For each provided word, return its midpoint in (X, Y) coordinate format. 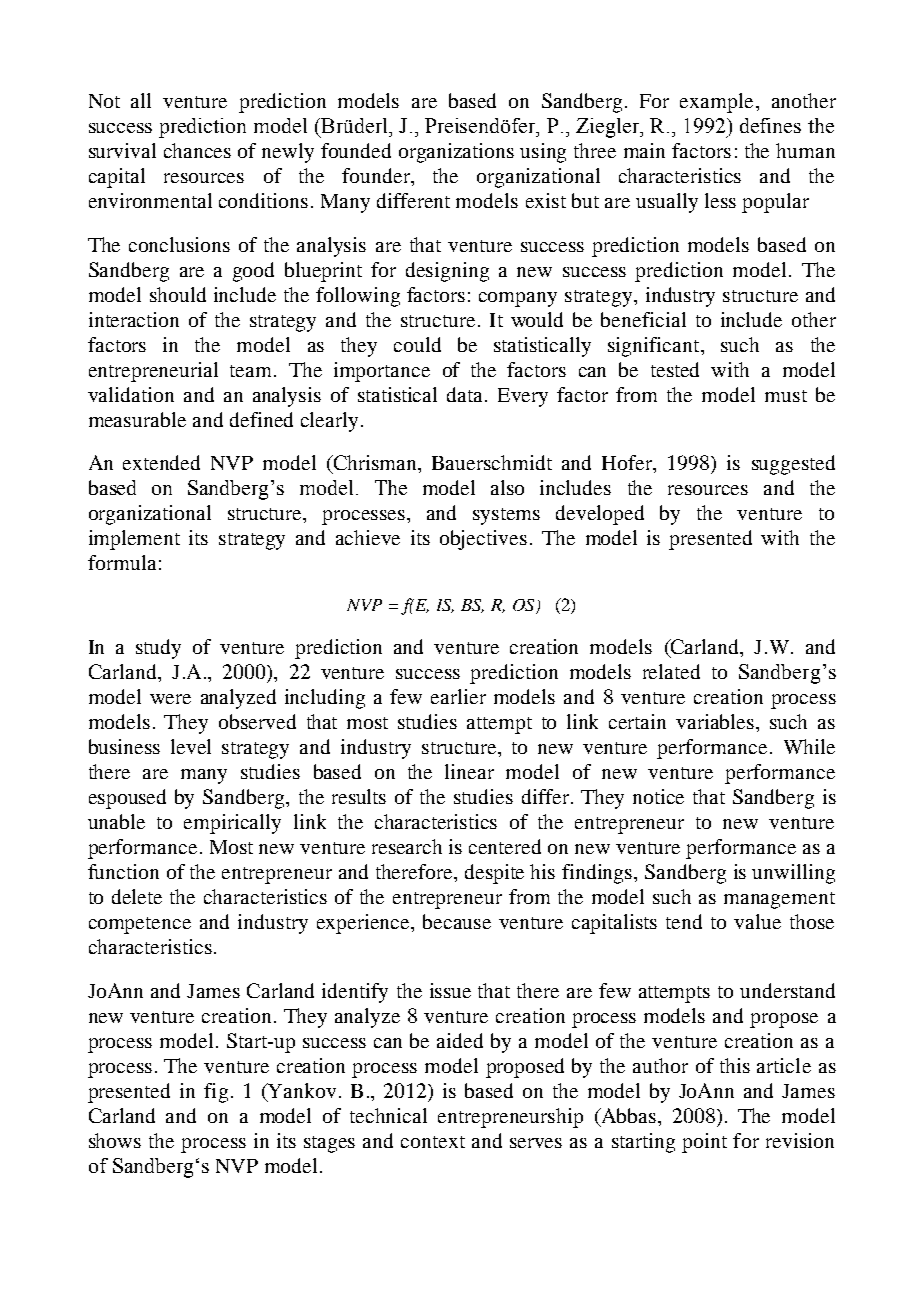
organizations (456, 153)
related (671, 671)
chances (197, 150)
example (716, 103)
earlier (458, 696)
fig (216, 1093)
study (158, 649)
